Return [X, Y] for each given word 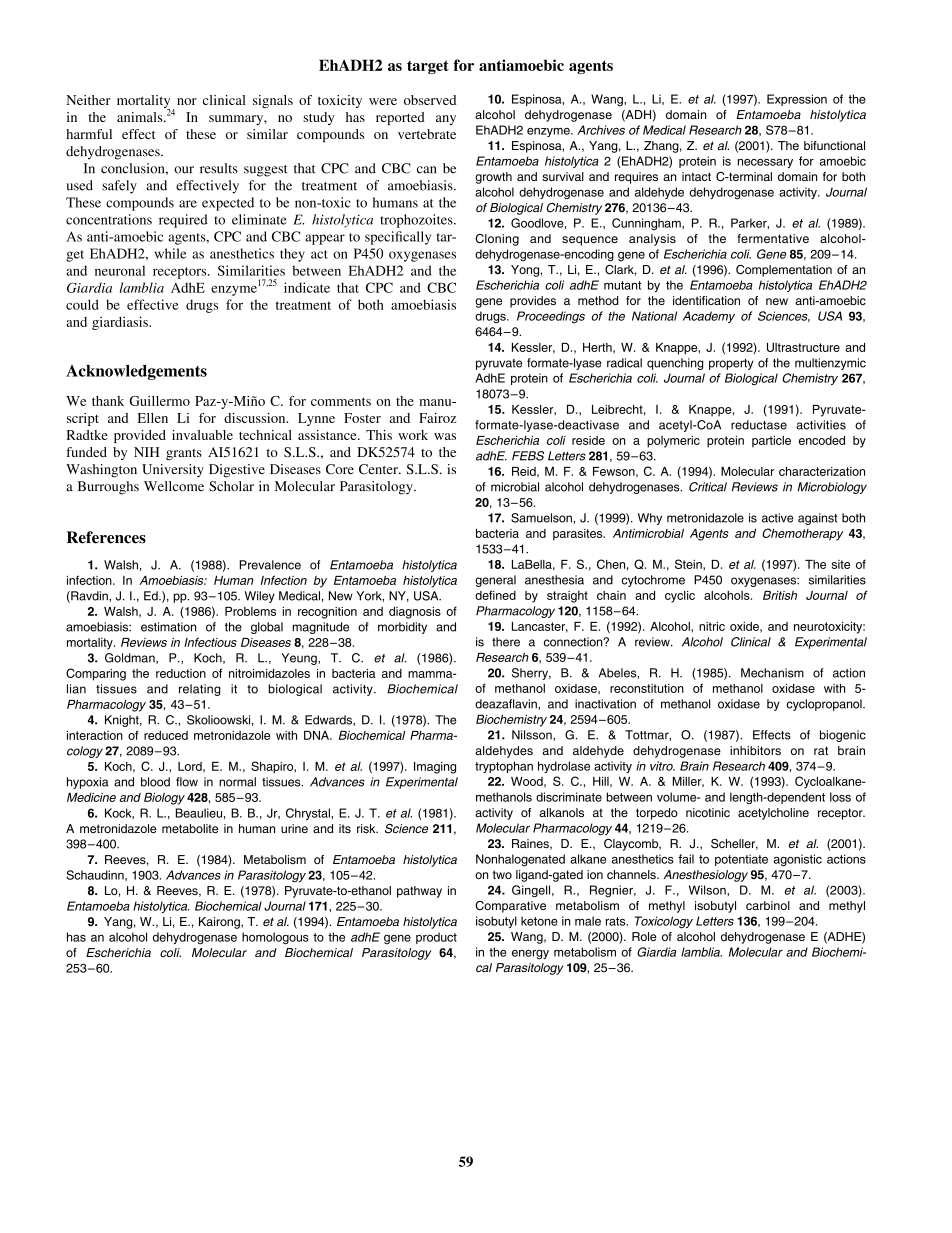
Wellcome [174, 486]
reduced [166, 735]
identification [706, 300]
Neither [88, 100]
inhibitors [755, 750]
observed [430, 100]
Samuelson [542, 518]
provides [533, 302]
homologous [275, 938]
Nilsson [533, 735]
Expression [797, 100]
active [777, 518]
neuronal [120, 270]
